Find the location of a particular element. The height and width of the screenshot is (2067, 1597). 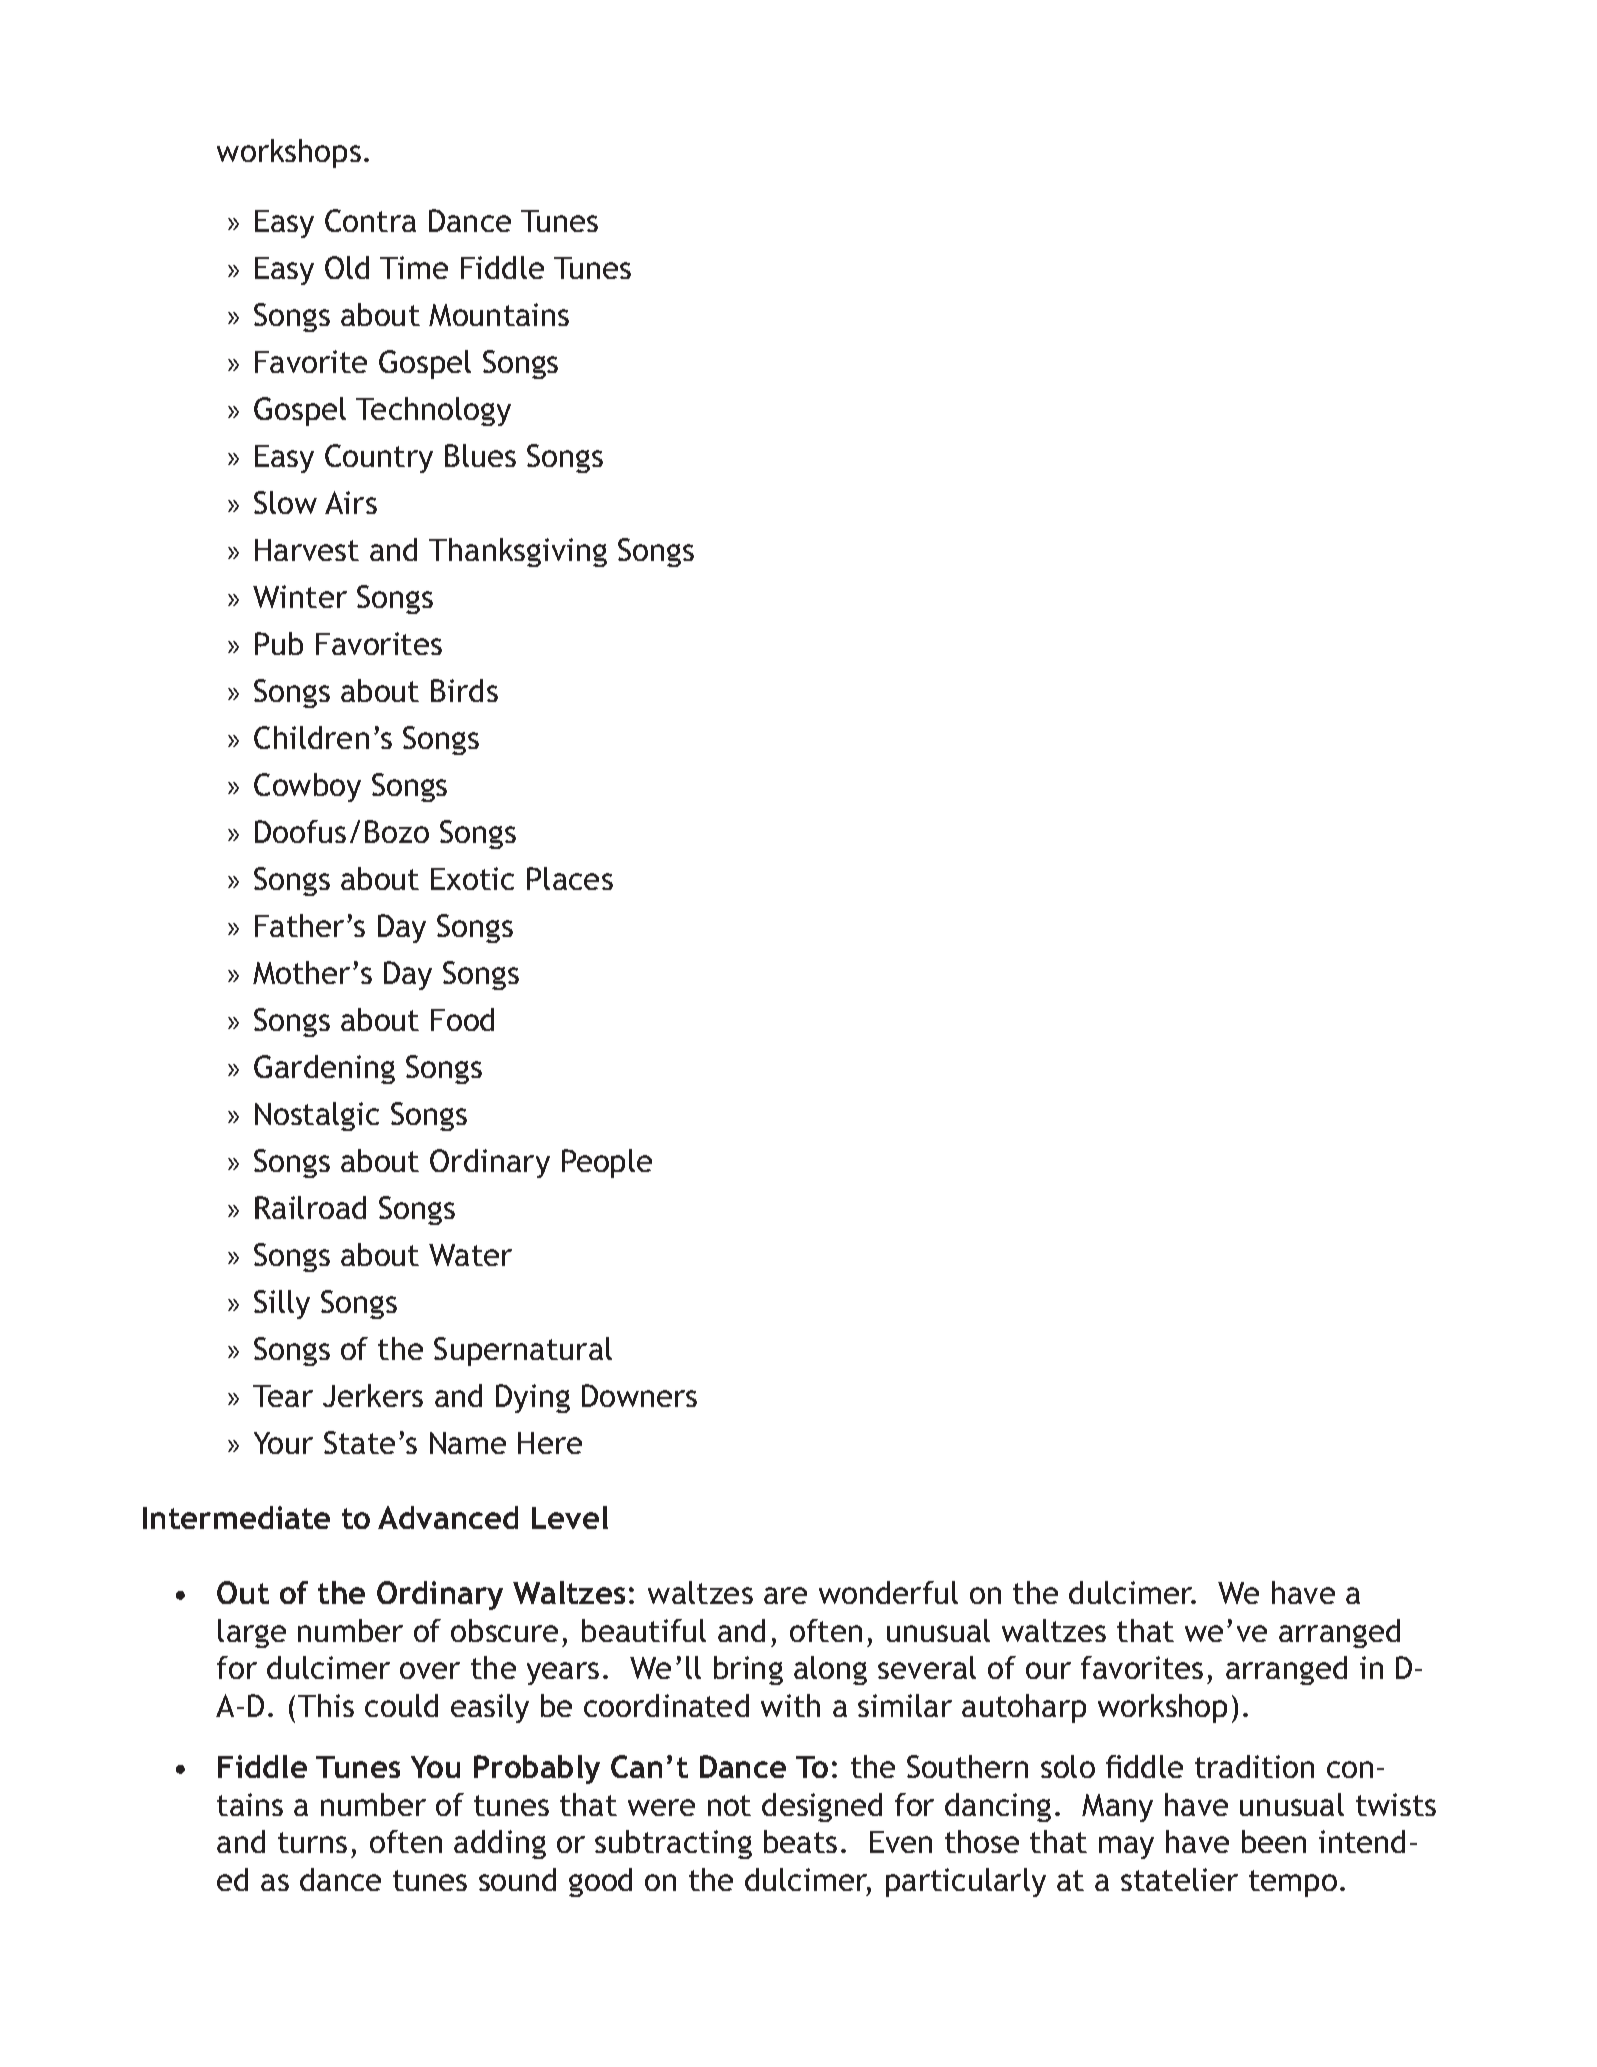

Exotic is located at coordinates (472, 878).
